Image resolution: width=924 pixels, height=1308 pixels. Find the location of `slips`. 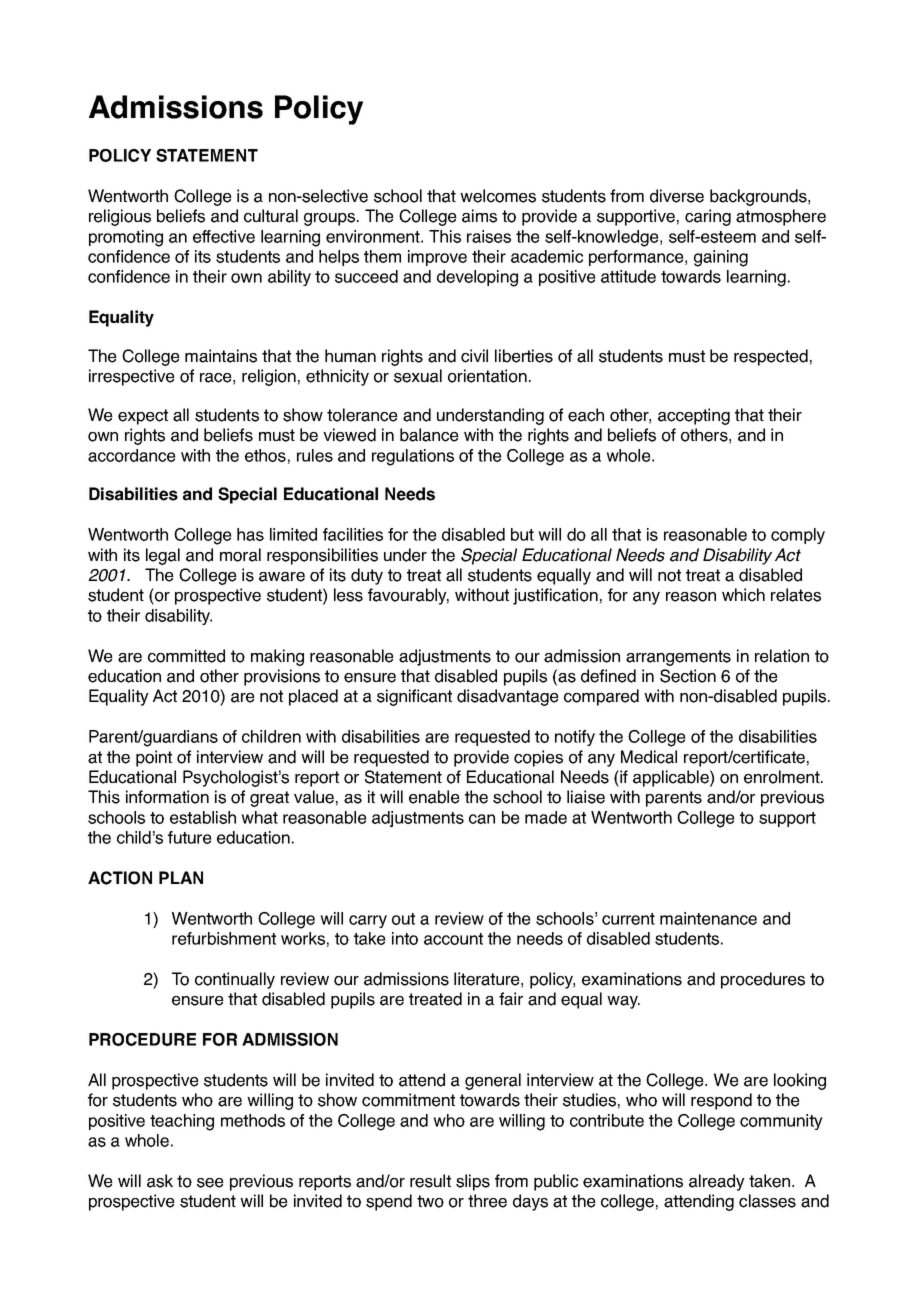

slips is located at coordinates (473, 1182).
